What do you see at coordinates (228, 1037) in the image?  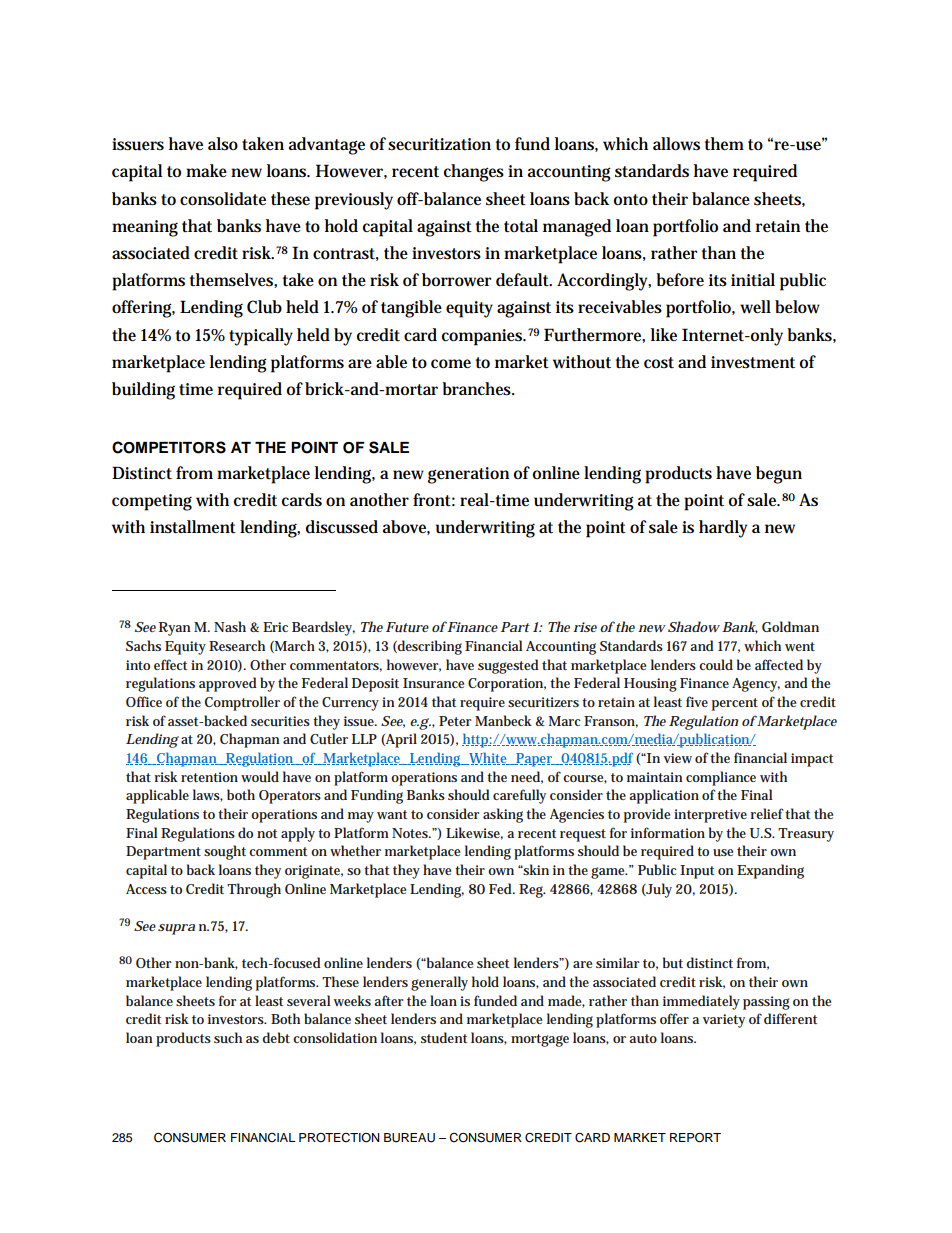 I see `such` at bounding box center [228, 1037].
